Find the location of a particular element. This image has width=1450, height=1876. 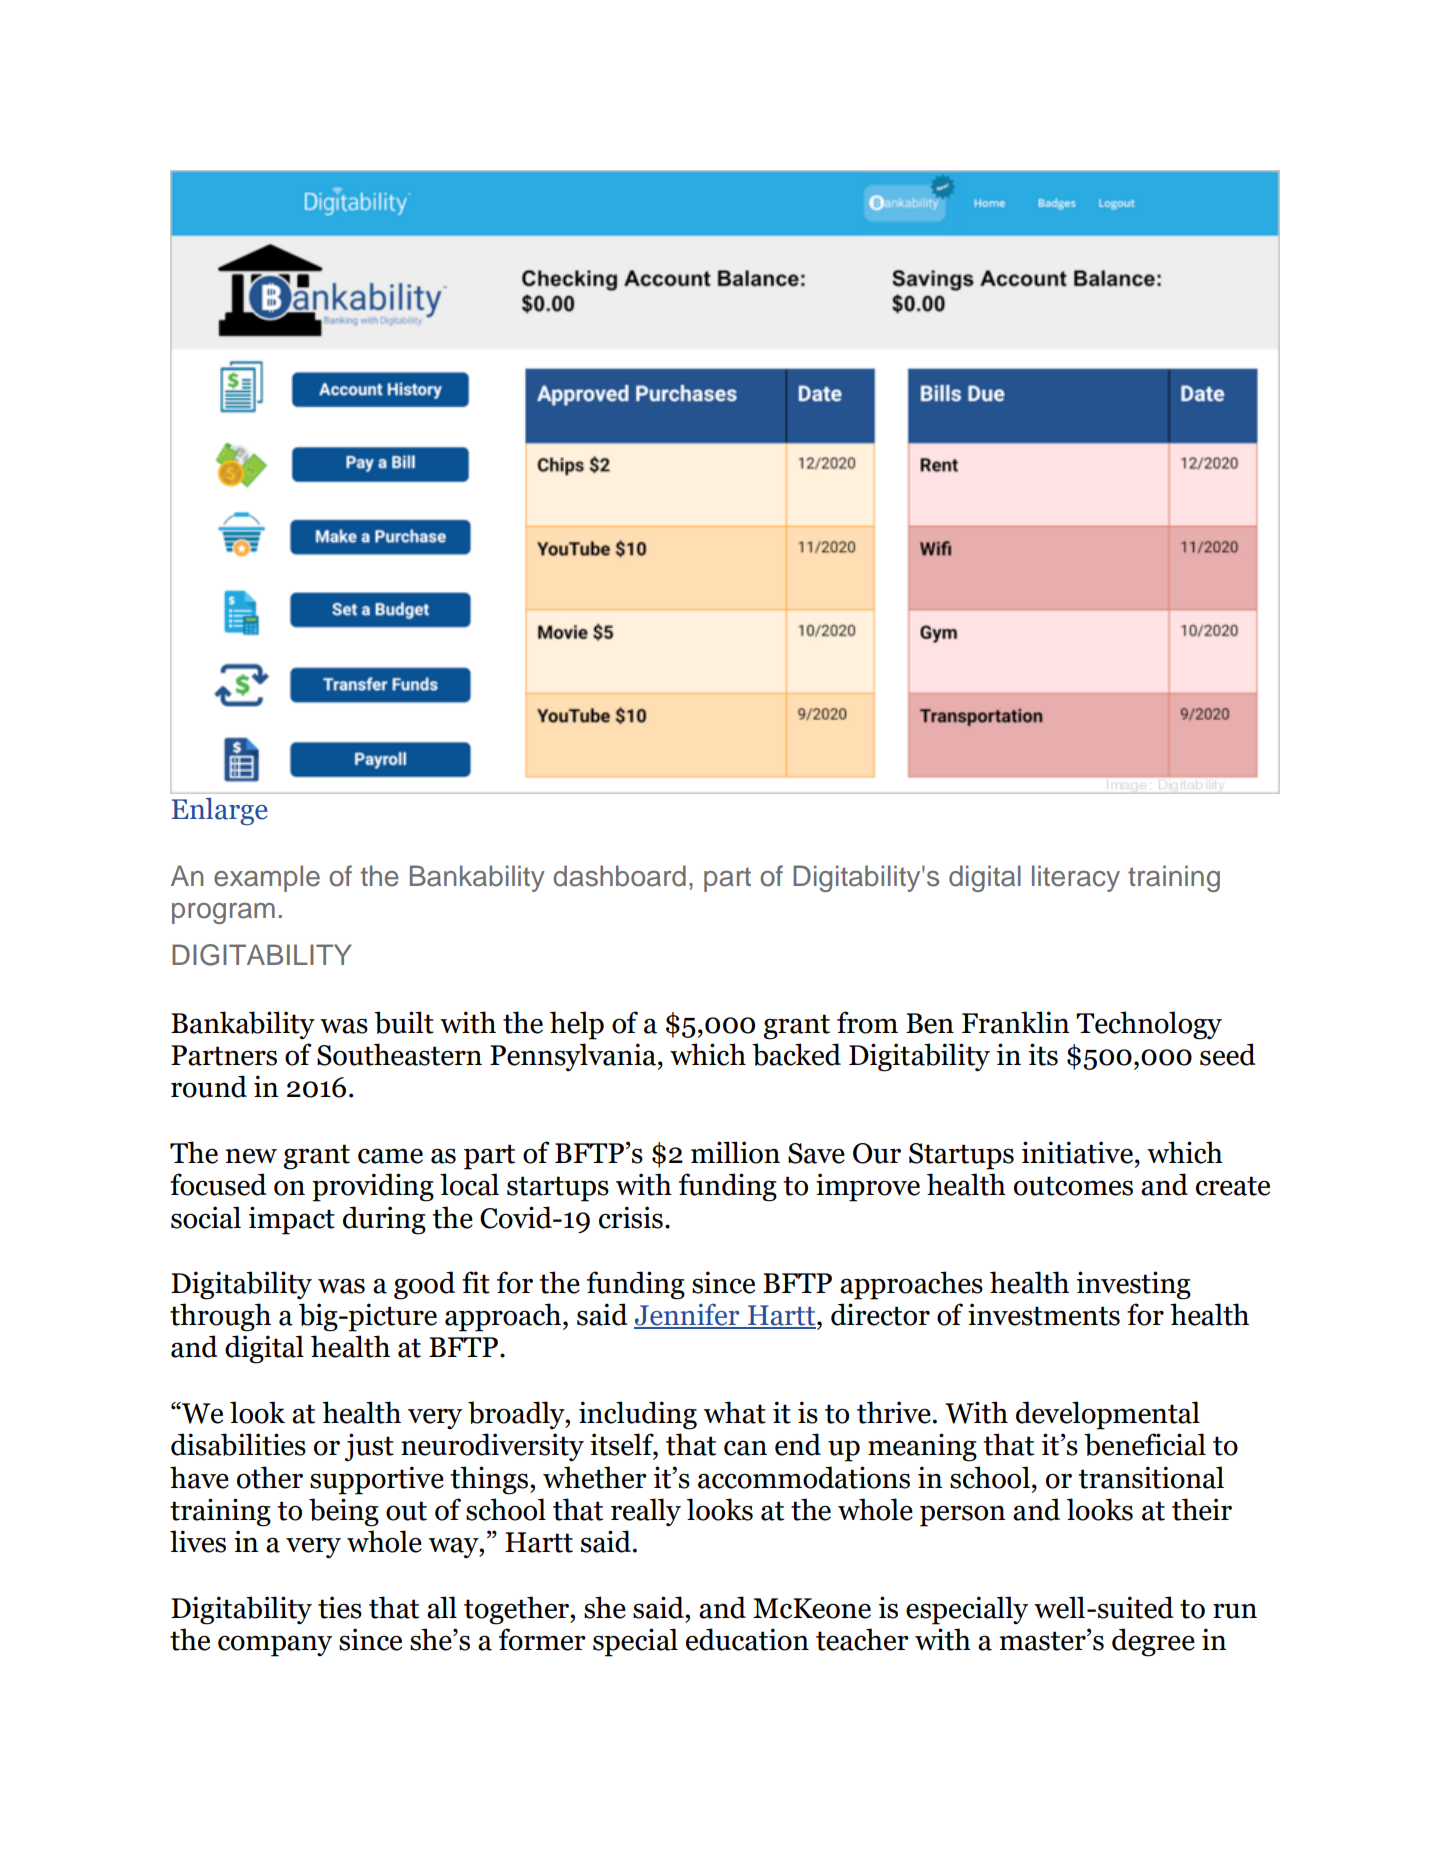

dashboard is located at coordinates (619, 876).
